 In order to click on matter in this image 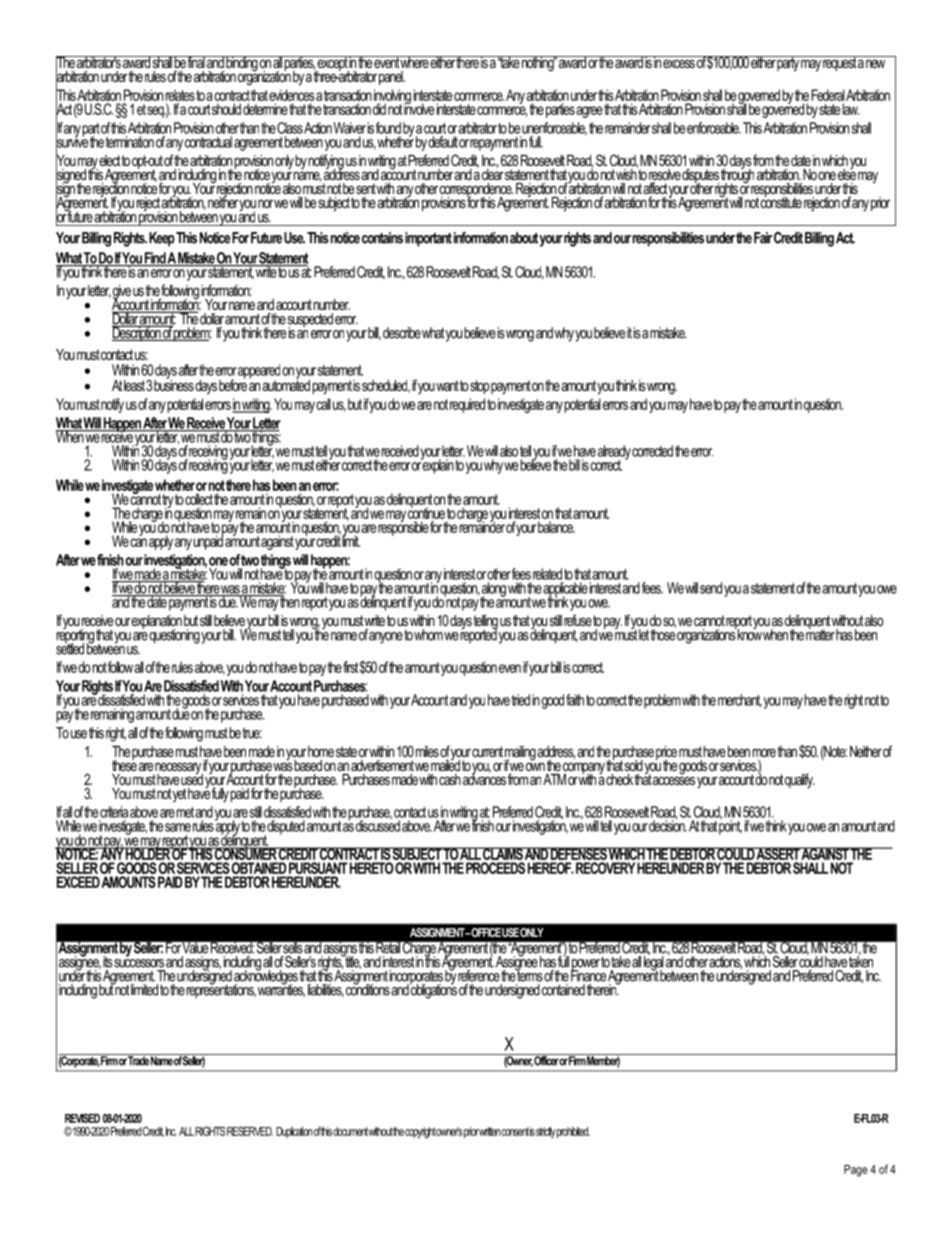, I will do `click(820, 634)`.
